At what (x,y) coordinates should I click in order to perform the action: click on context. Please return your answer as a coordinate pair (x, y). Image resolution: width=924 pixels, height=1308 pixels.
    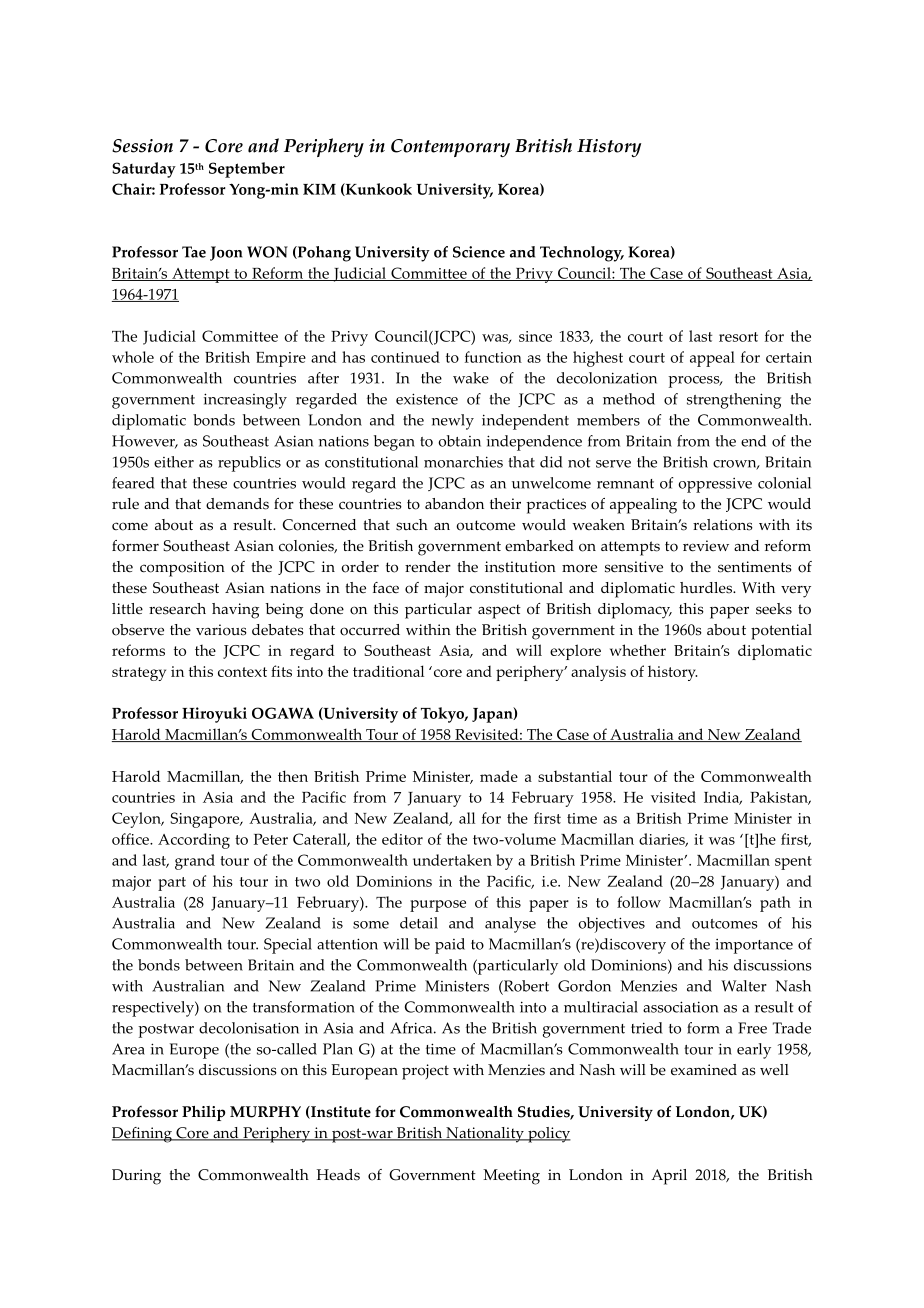
    Looking at the image, I should click on (242, 672).
